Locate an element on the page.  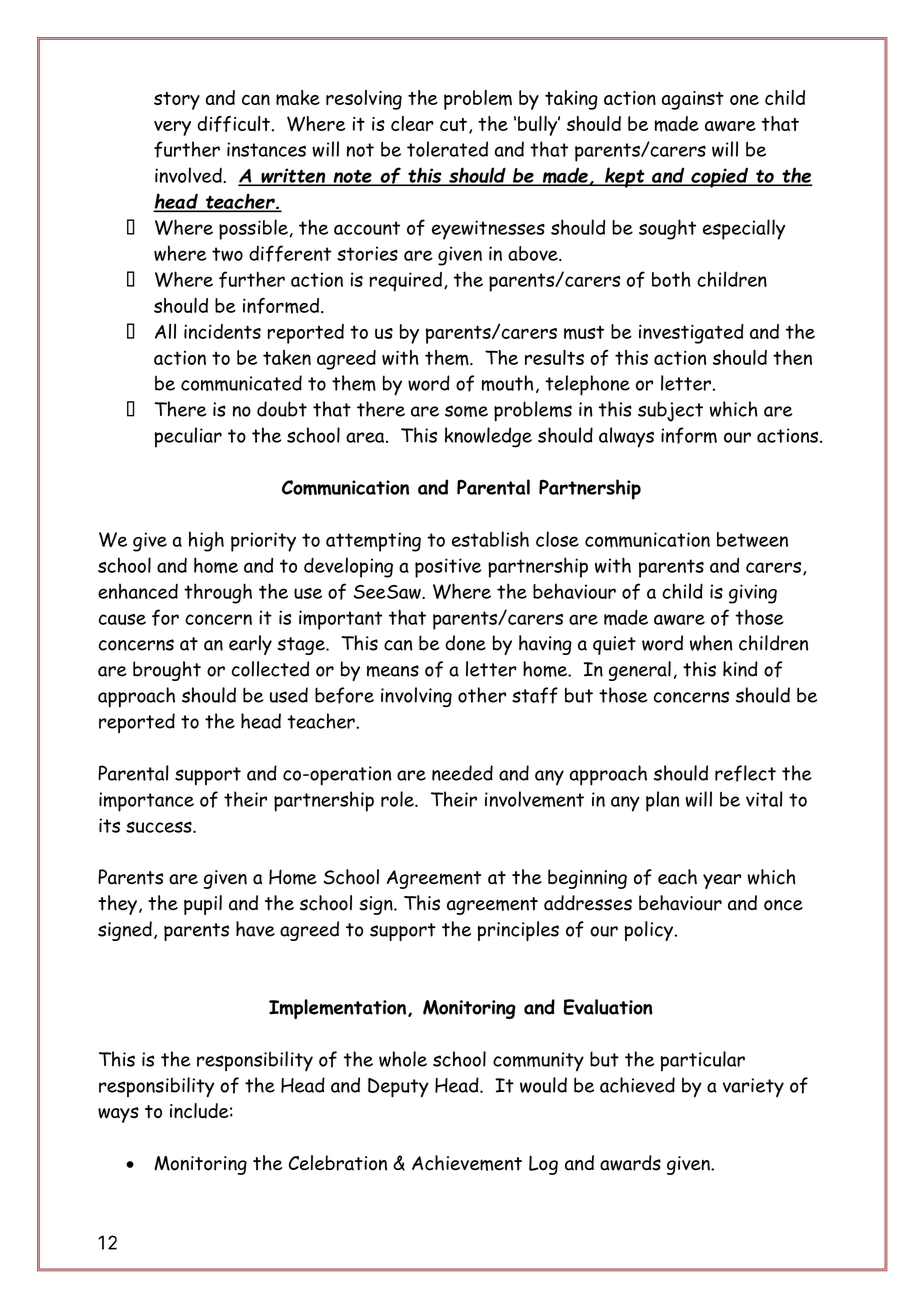
Achievement is located at coordinates (467, 1163).
